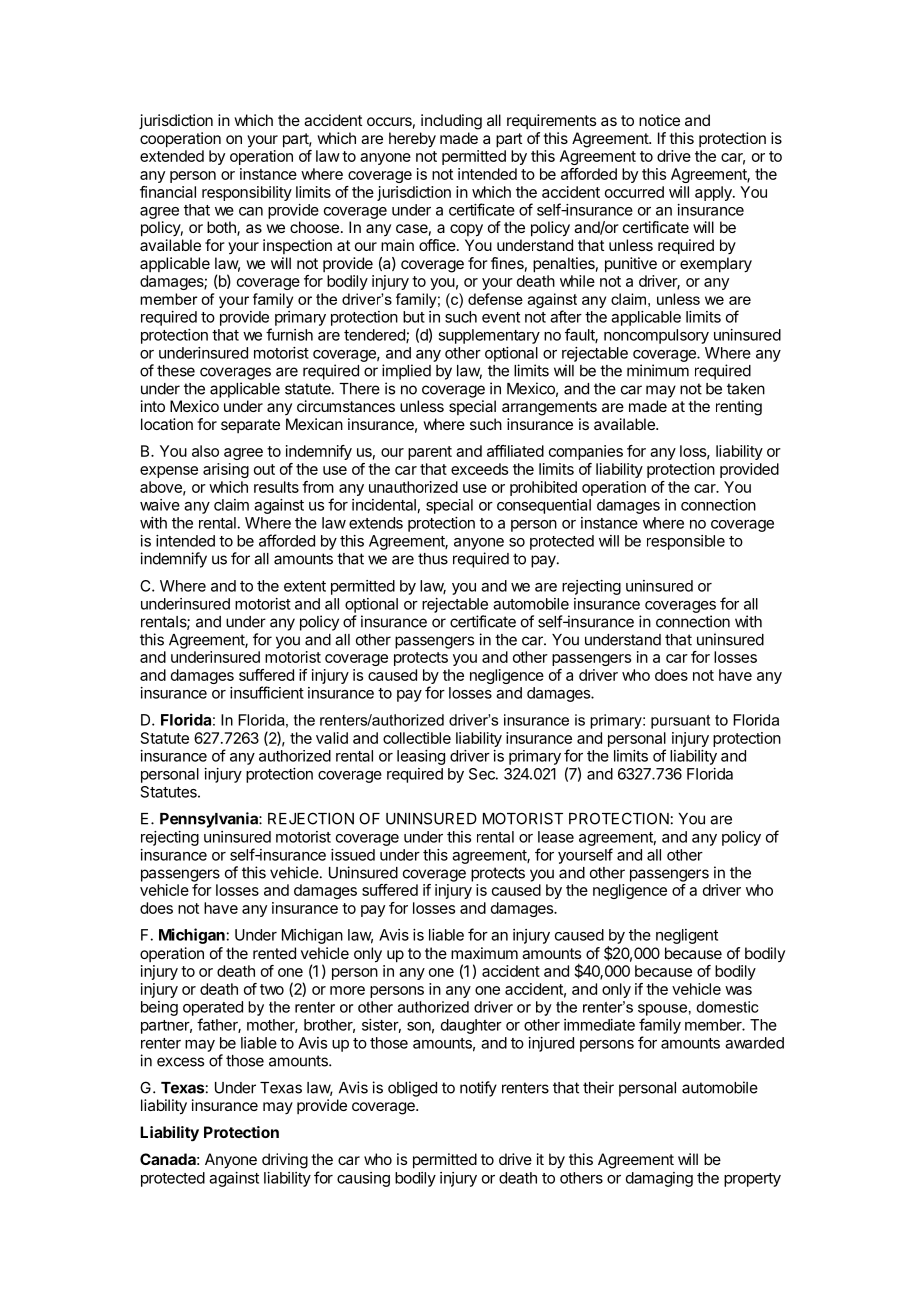 The height and width of the image is (1308, 924). Describe the element at coordinates (421, 757) in the image. I see `leasing` at that location.
